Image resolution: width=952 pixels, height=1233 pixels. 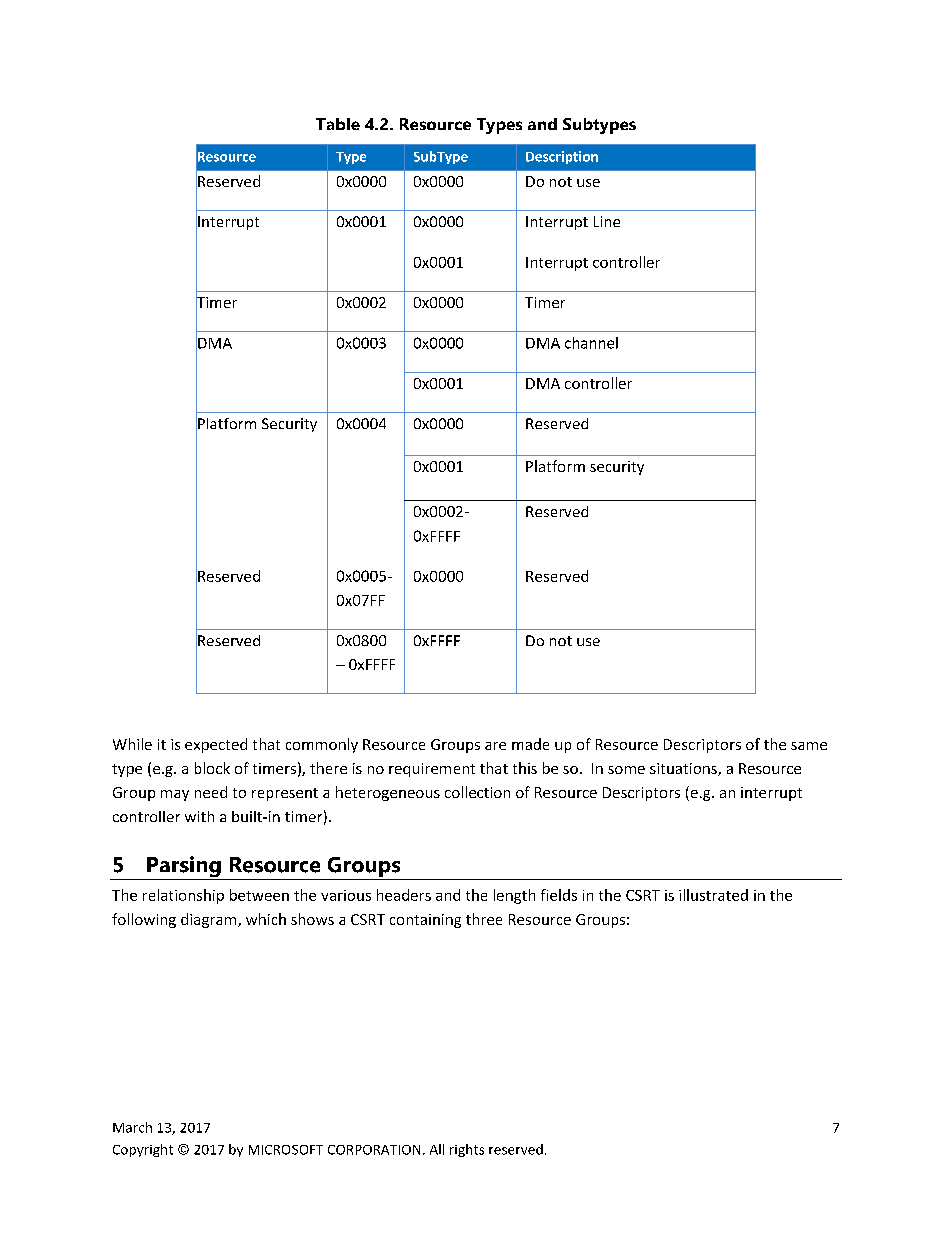 I want to click on Copyright, so click(x=143, y=1150).
